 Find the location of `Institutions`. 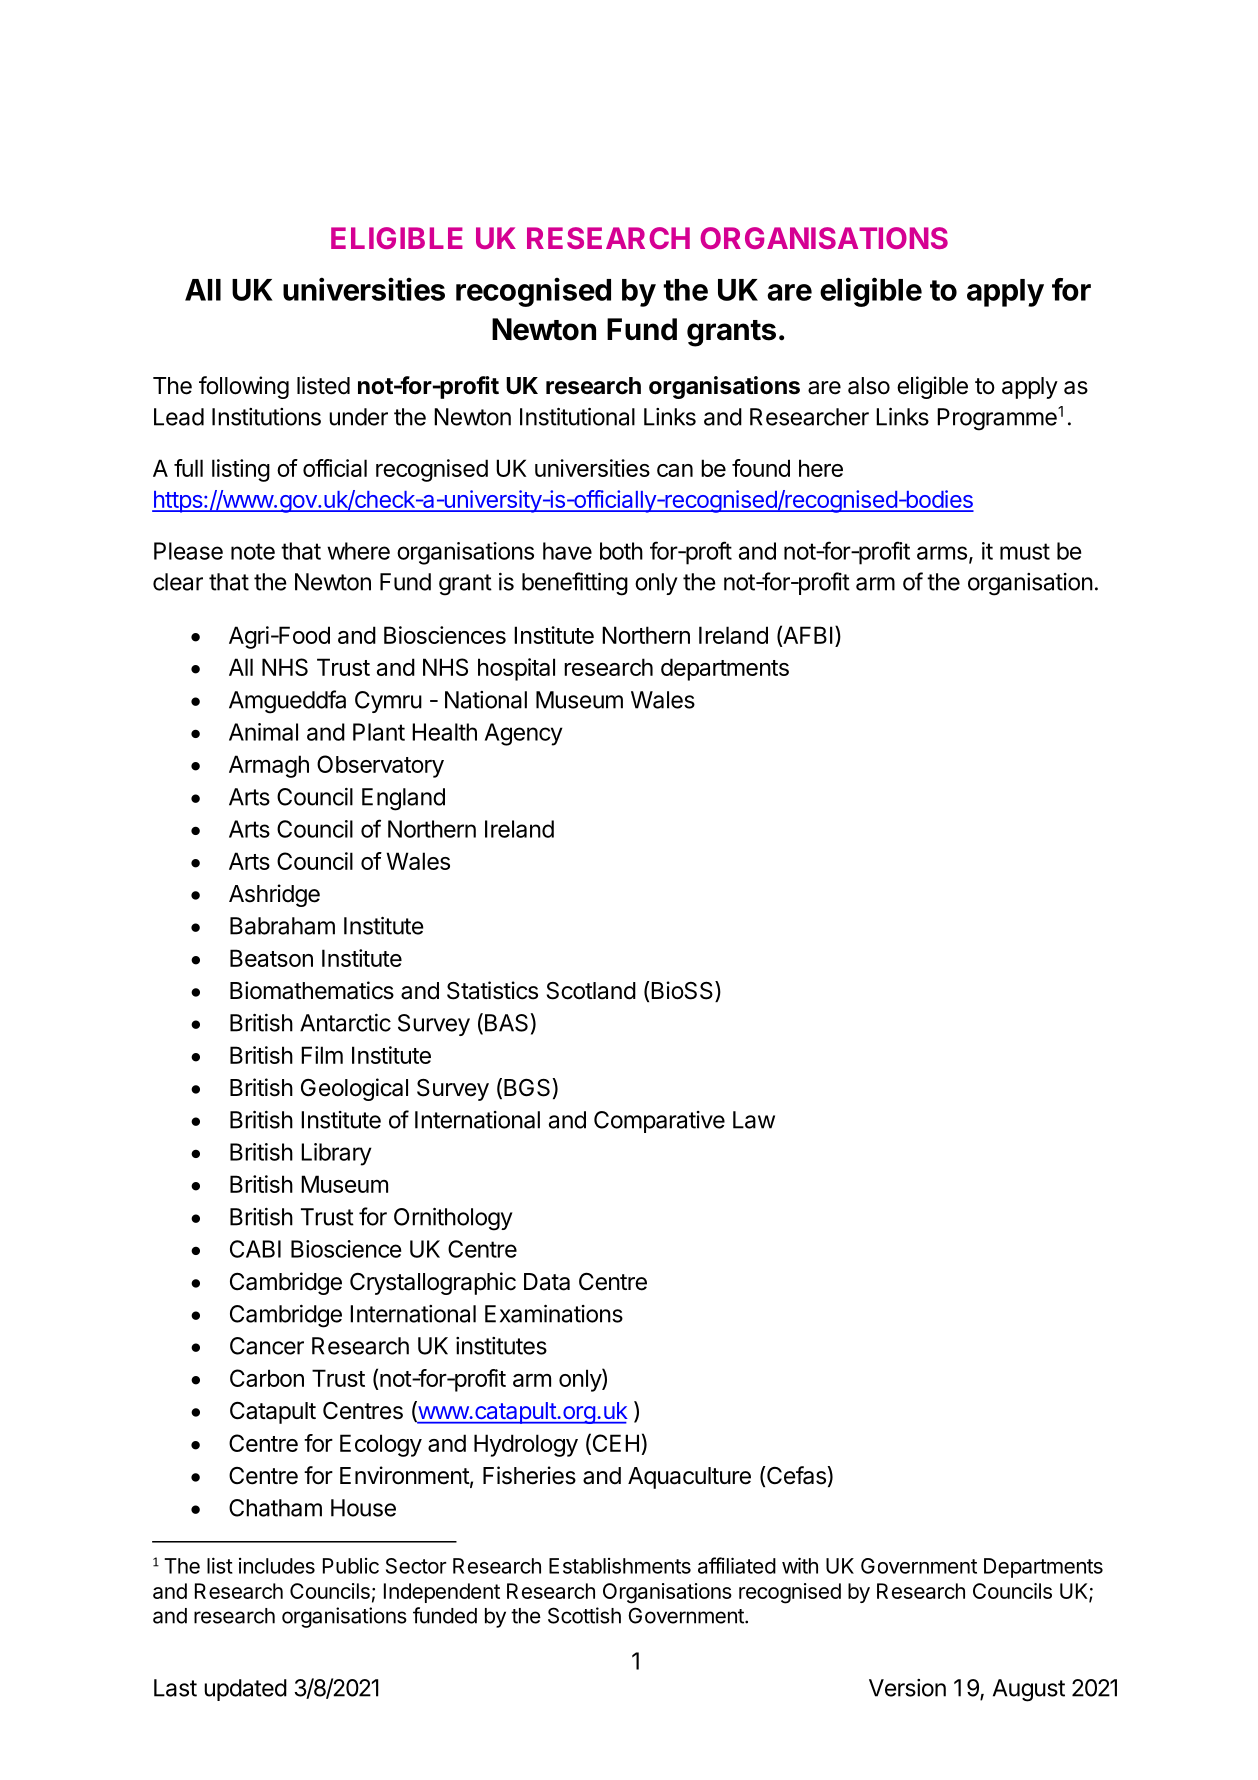

Institutions is located at coordinates (266, 417).
